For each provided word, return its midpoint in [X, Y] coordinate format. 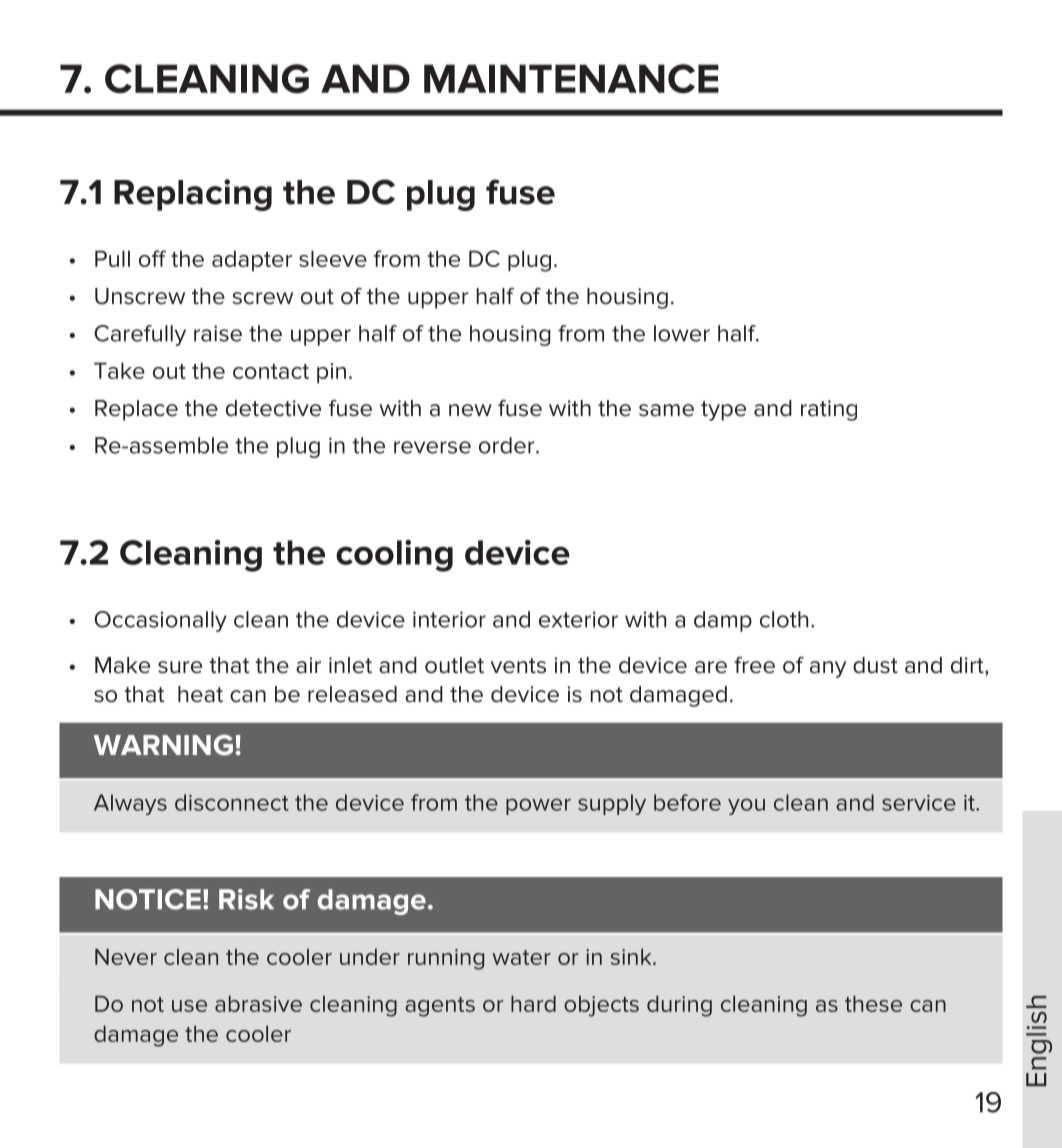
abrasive [258, 1003]
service [919, 803]
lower [682, 333]
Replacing [193, 195]
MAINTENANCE [571, 79]
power [538, 806]
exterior [578, 619]
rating [829, 410]
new [470, 410]
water [521, 957]
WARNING [163, 745]
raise [218, 333]
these [873, 1003]
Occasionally [160, 621]
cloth [784, 619]
